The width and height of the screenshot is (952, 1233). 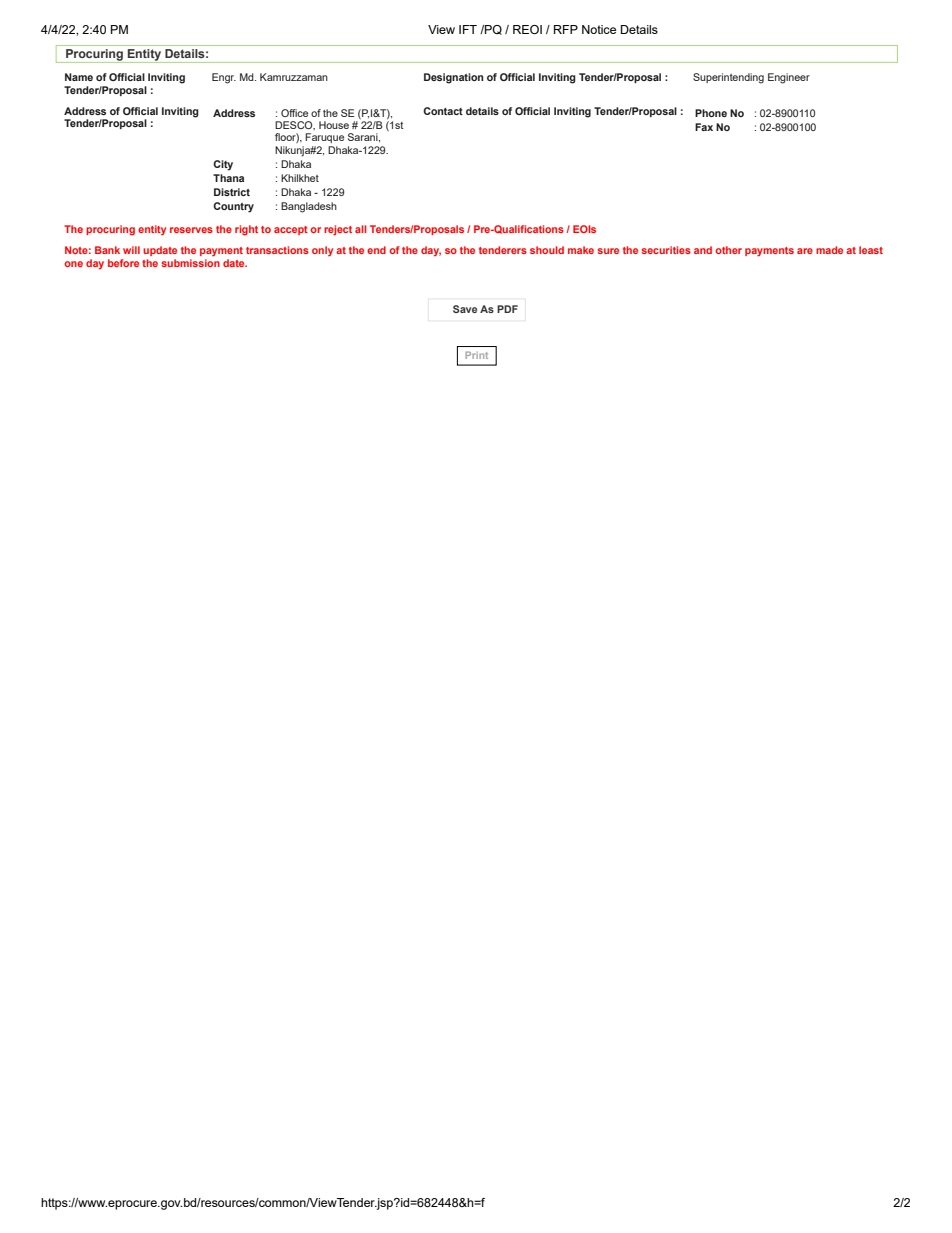 What do you see at coordinates (468, 29) in the screenshot?
I see `IFT` at bounding box center [468, 29].
